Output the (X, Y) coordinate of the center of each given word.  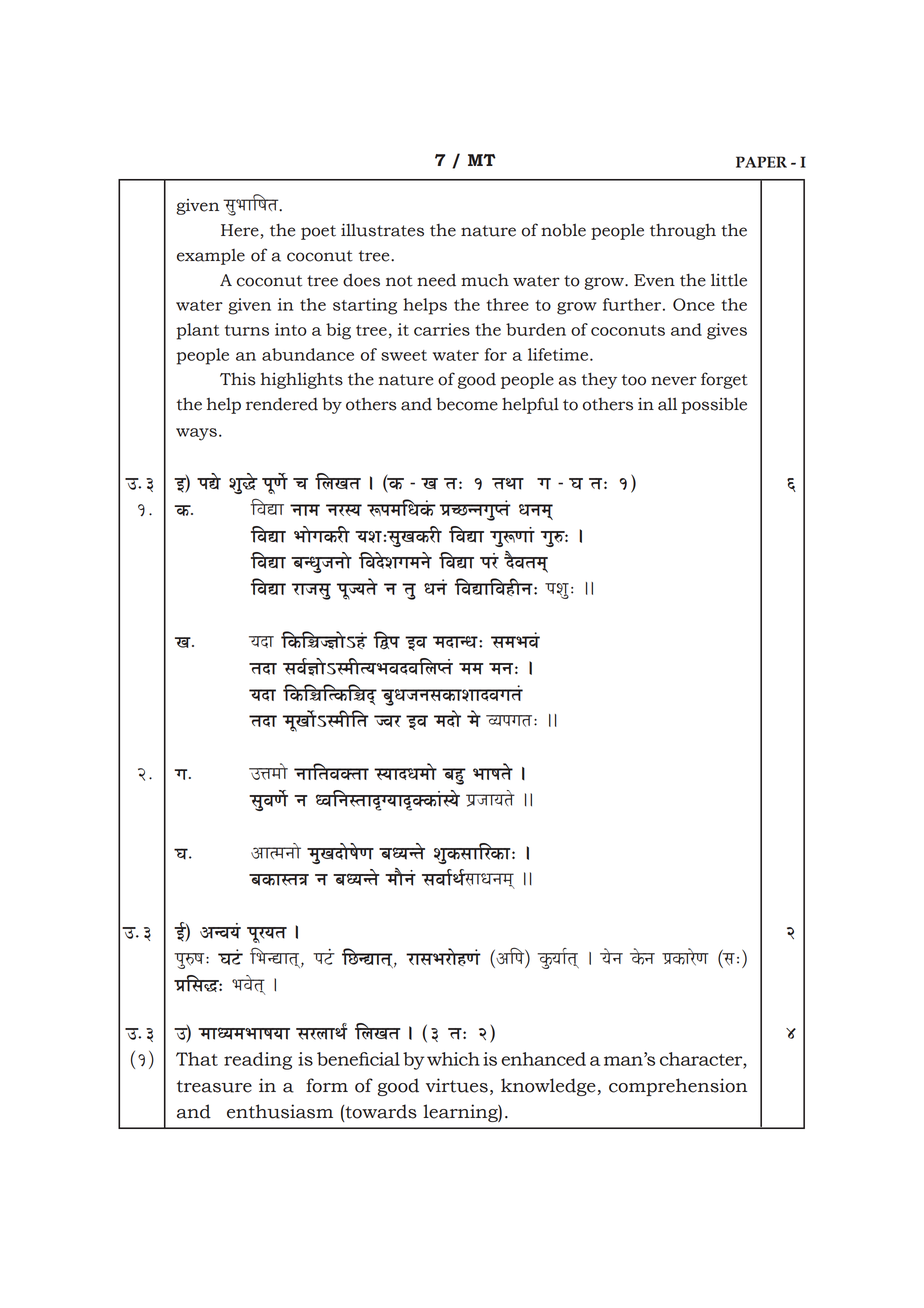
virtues (457, 1085)
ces (474, 718)
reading (258, 1061)
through (683, 232)
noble (563, 230)
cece (471, 669)
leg (409, 591)
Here (241, 231)
